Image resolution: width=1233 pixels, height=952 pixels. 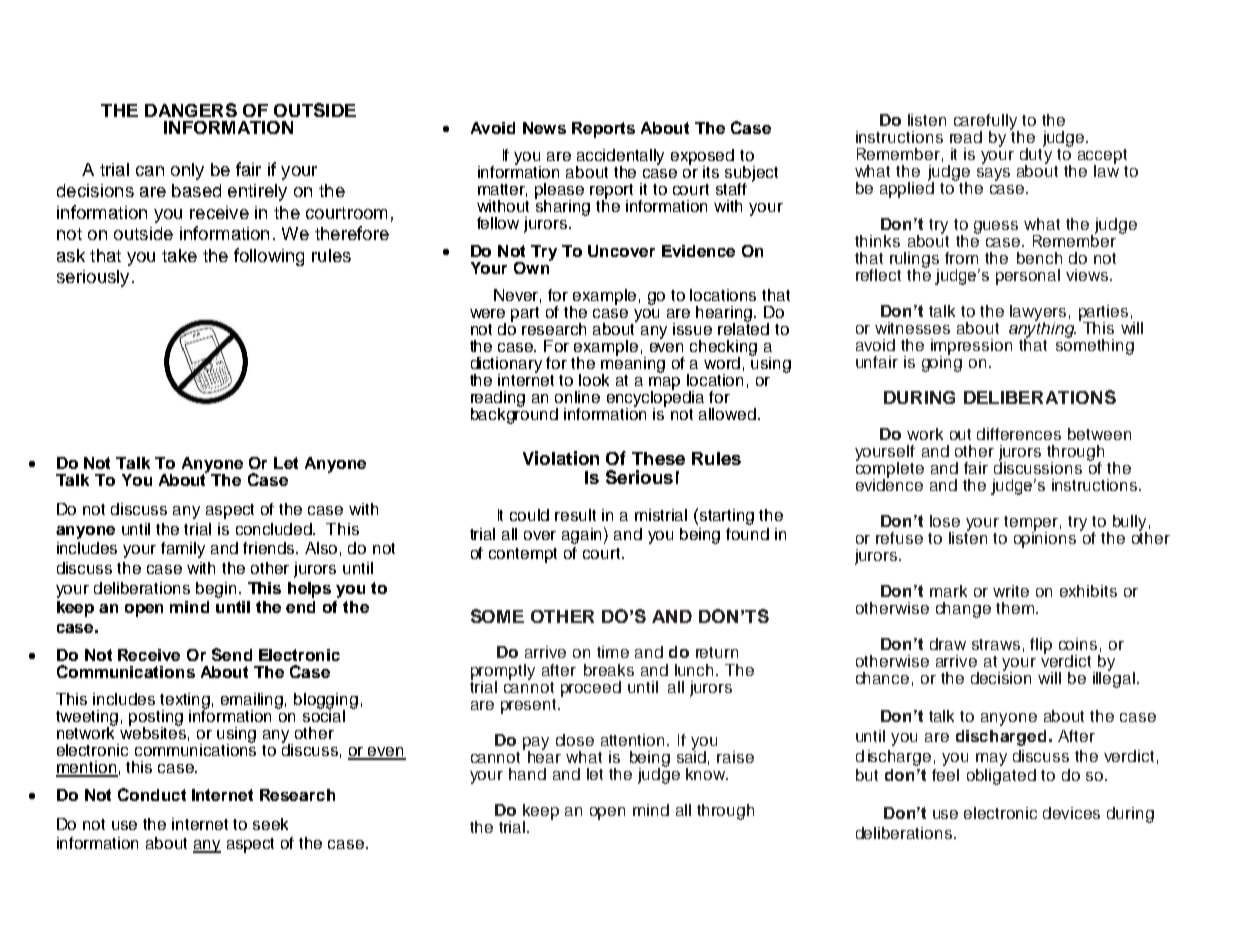 I want to click on hand, so click(x=527, y=774).
